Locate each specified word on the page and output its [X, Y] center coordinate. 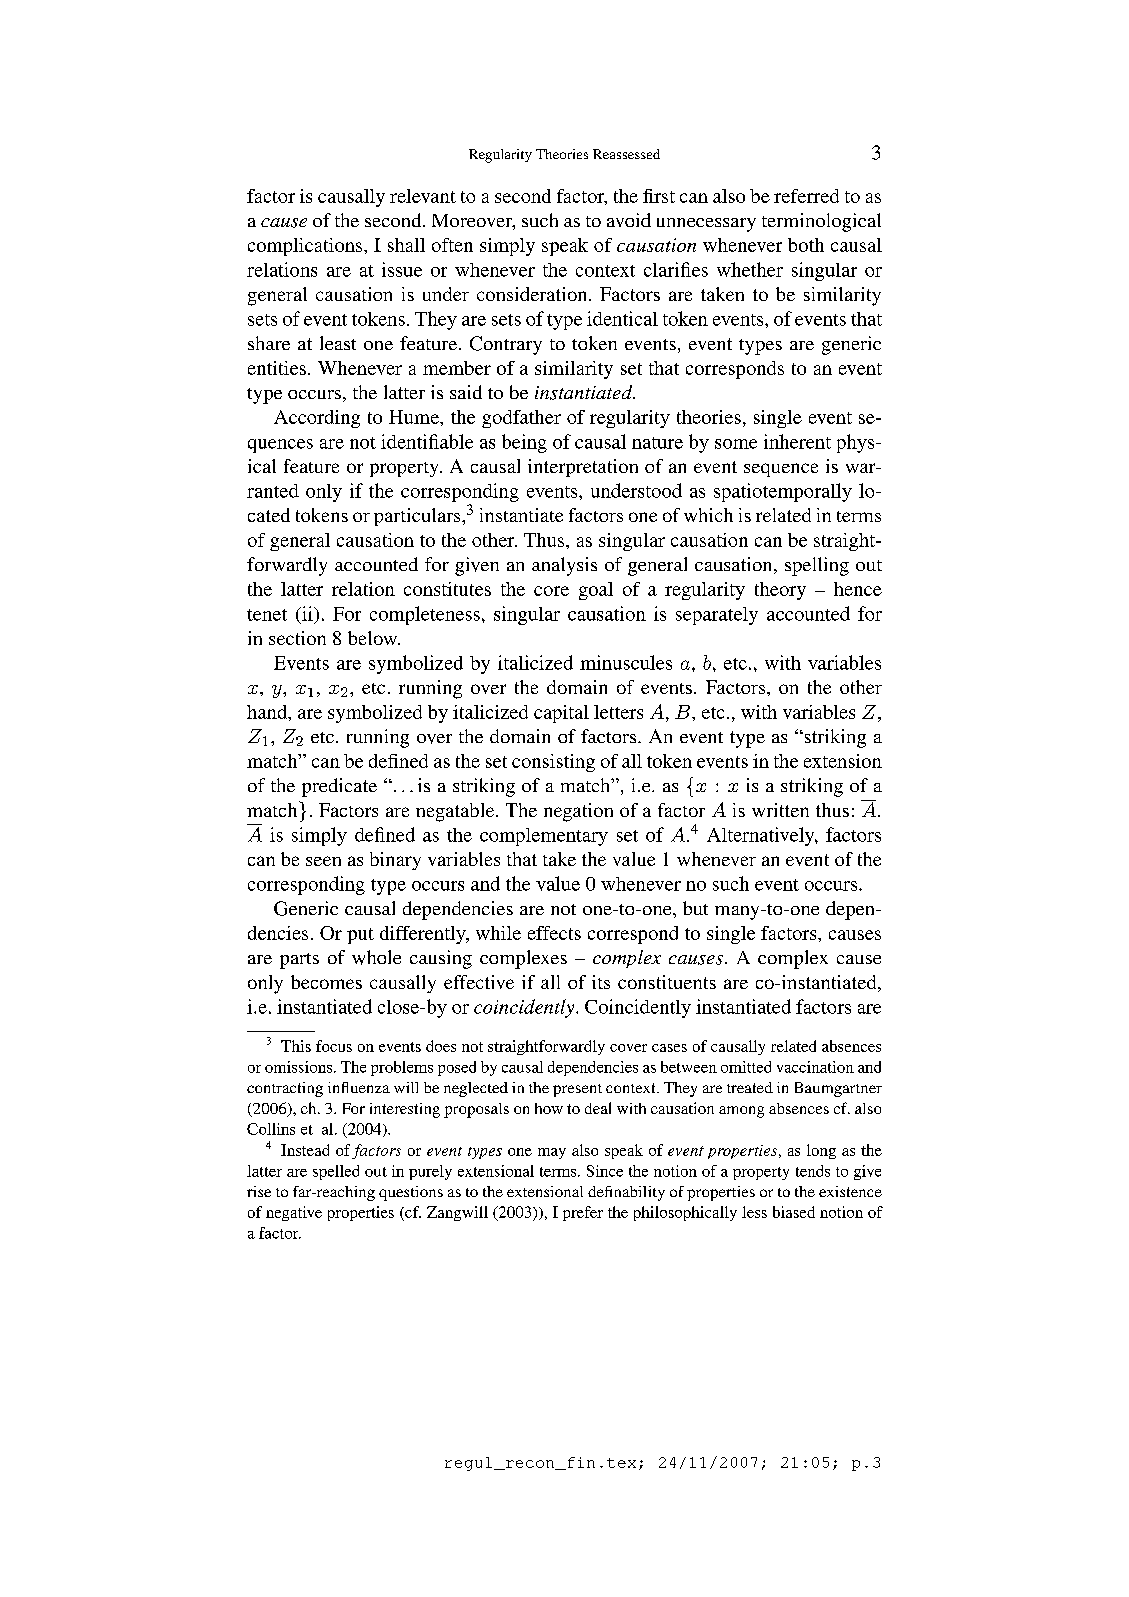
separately [717, 616]
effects [554, 933]
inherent [797, 441]
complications [306, 247]
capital [561, 714]
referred [806, 196]
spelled [336, 1172]
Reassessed [626, 154]
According [317, 419]
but [695, 908]
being [524, 443]
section [297, 638]
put [360, 936]
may [552, 1153]
